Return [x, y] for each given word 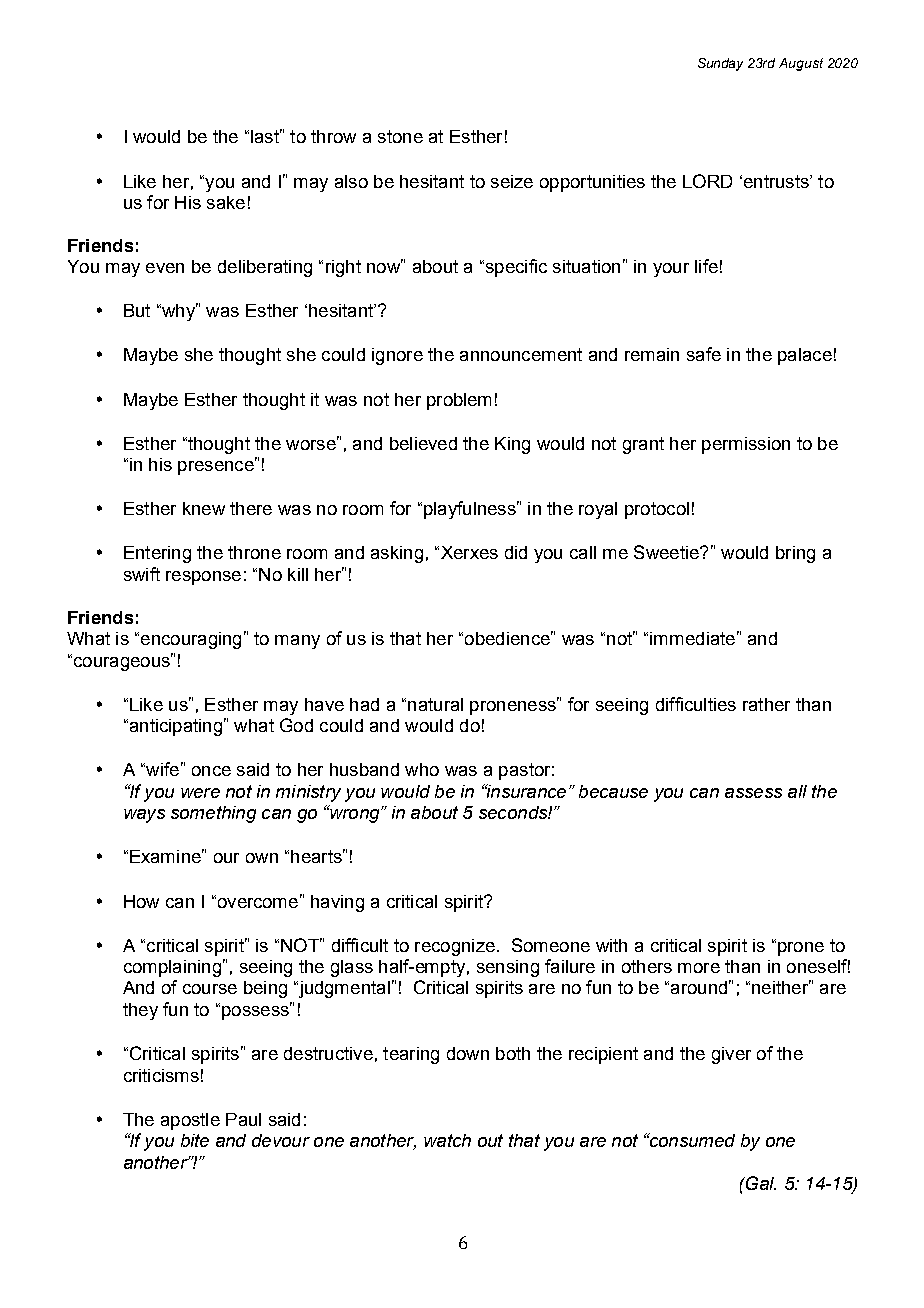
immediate [692, 638]
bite [195, 1140]
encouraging [189, 640]
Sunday [720, 64]
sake [226, 202]
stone [400, 136]
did [516, 552]
